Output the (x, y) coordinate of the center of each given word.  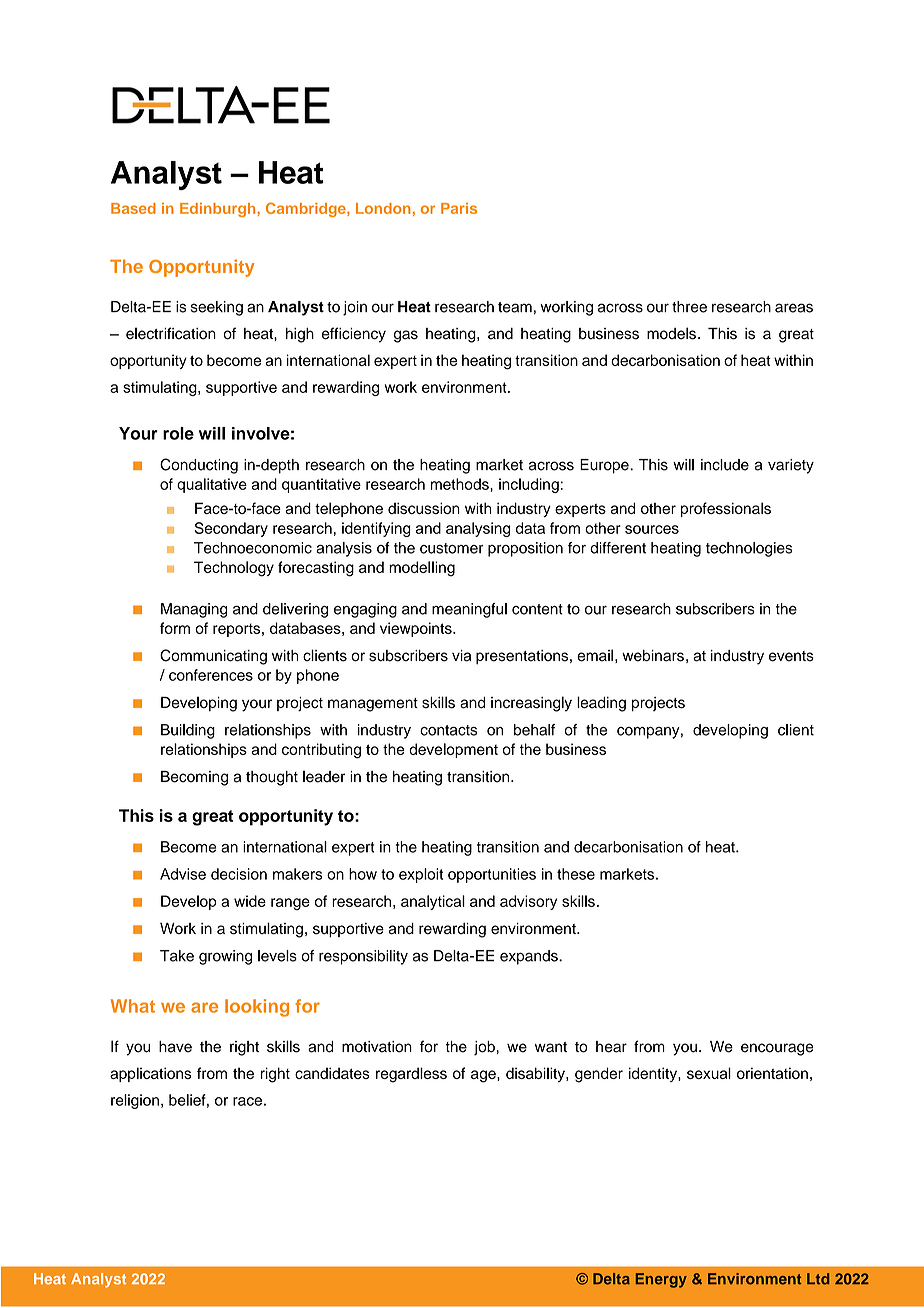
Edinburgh (219, 210)
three (689, 307)
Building (188, 731)
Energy (661, 1280)
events (791, 656)
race (247, 1101)
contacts (448, 730)
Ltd (818, 1279)
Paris (459, 208)
